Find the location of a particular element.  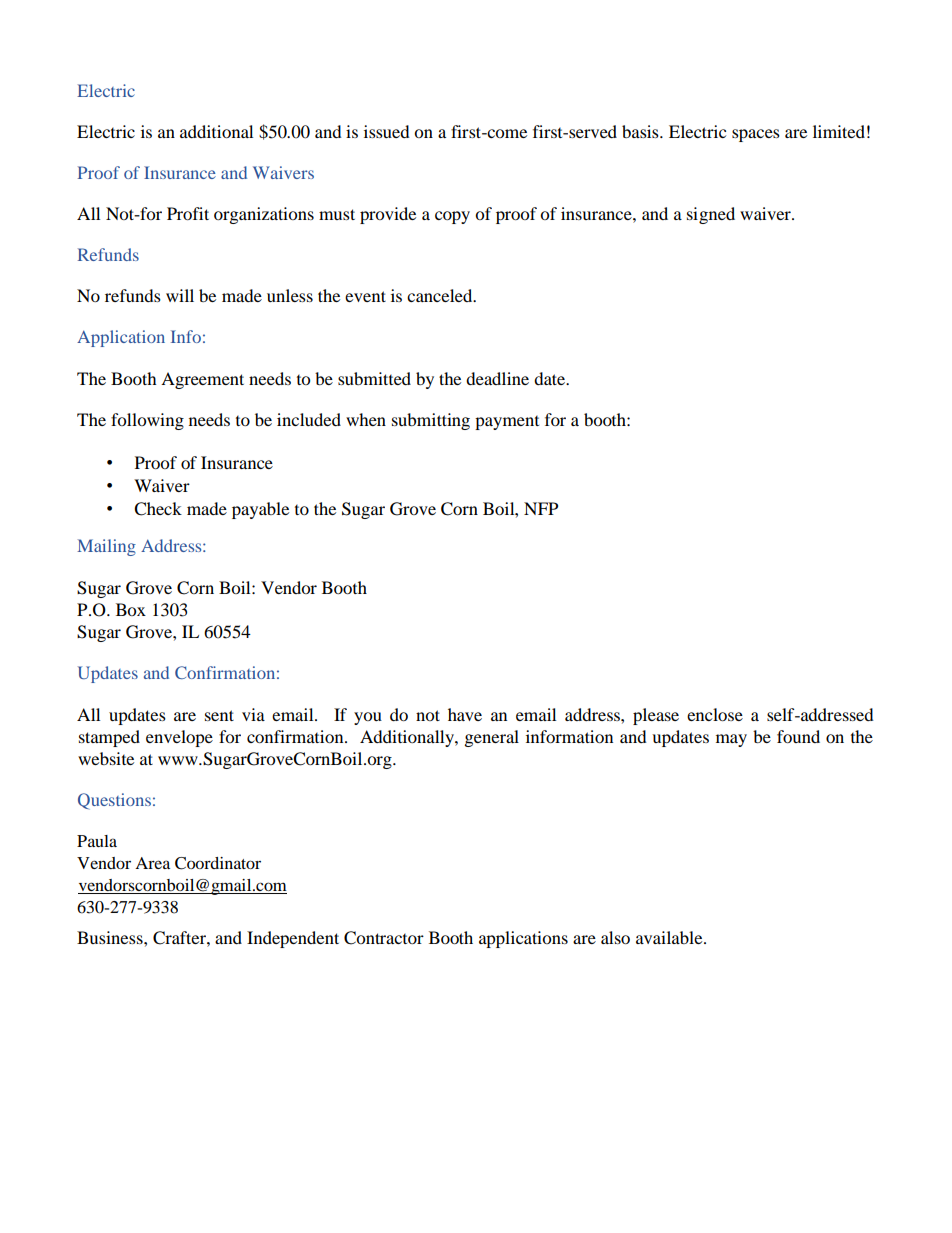

enclose is located at coordinates (715, 714).
